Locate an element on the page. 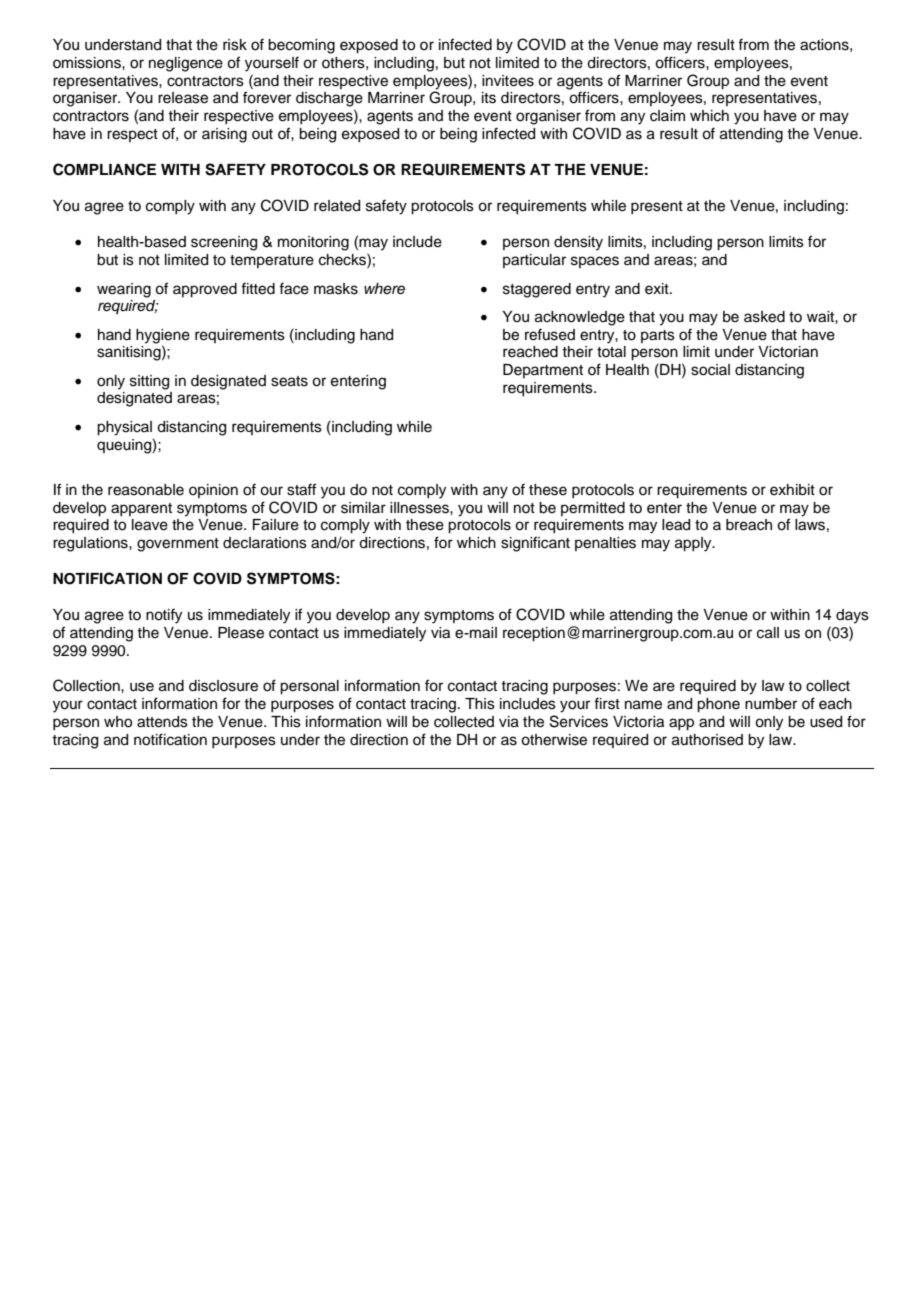 The width and height of the image is (924, 1308). Department is located at coordinates (543, 371).
